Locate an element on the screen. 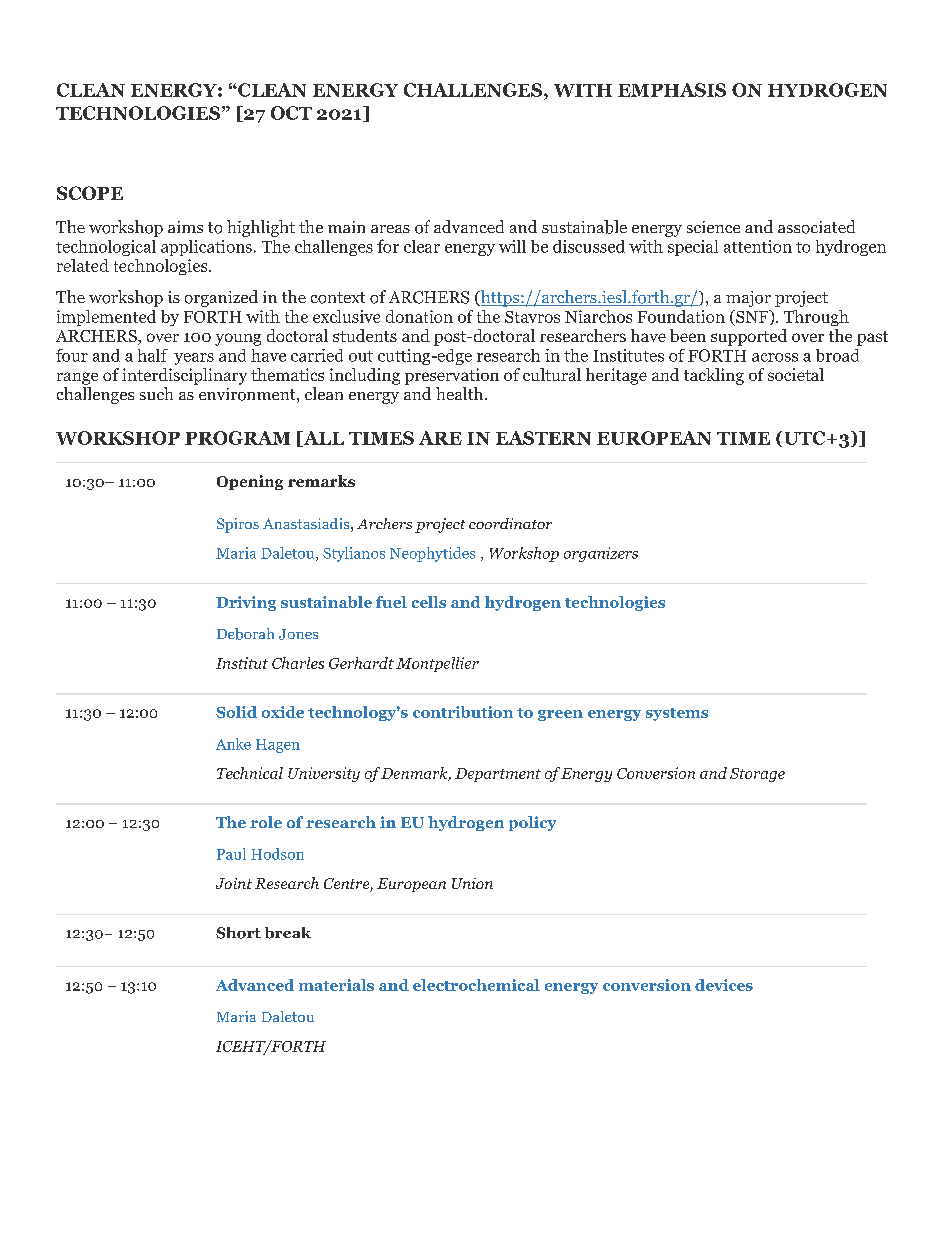  EMPHASIS is located at coordinates (672, 90).
